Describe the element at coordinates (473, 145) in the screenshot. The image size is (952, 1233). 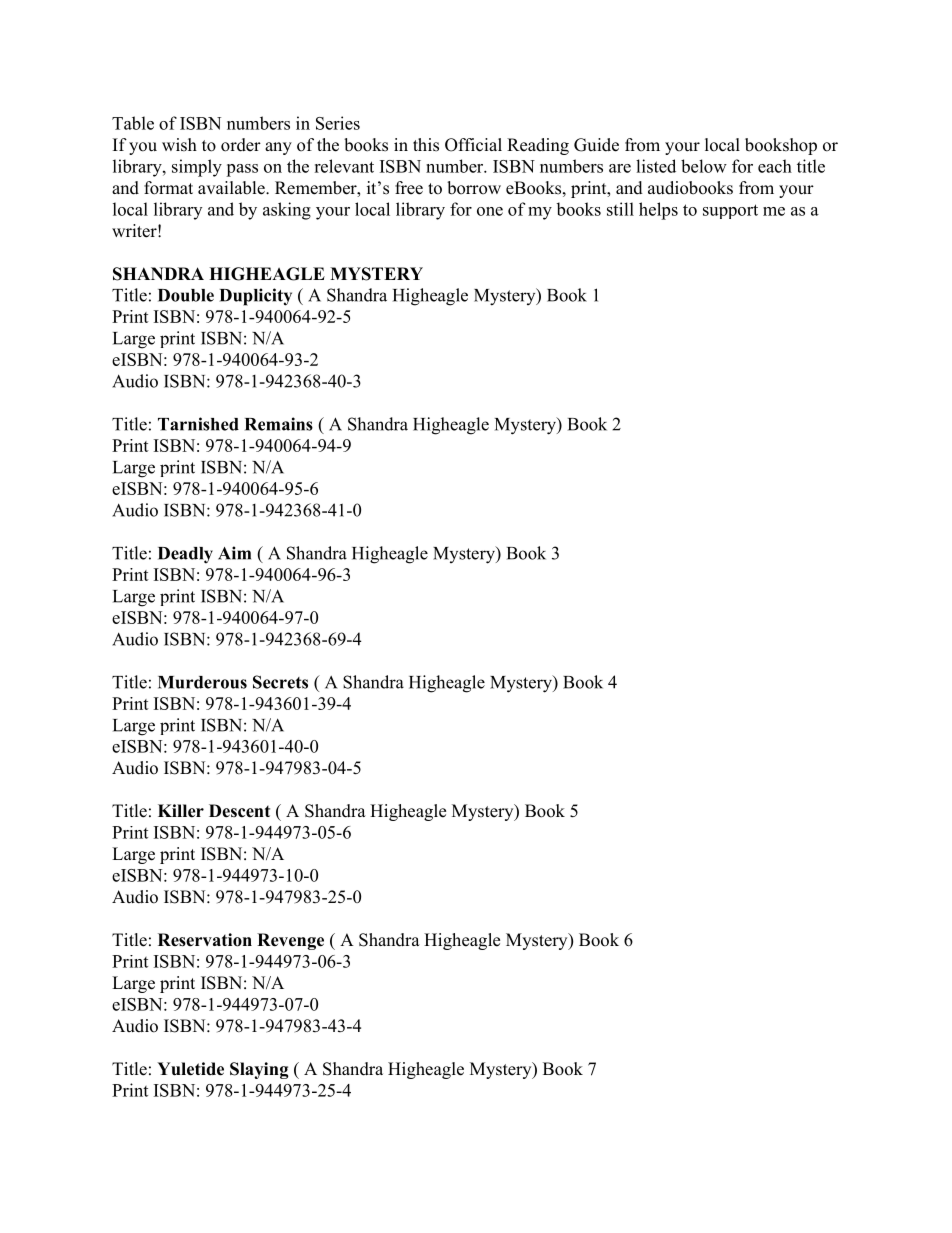
I see `Official` at that location.
